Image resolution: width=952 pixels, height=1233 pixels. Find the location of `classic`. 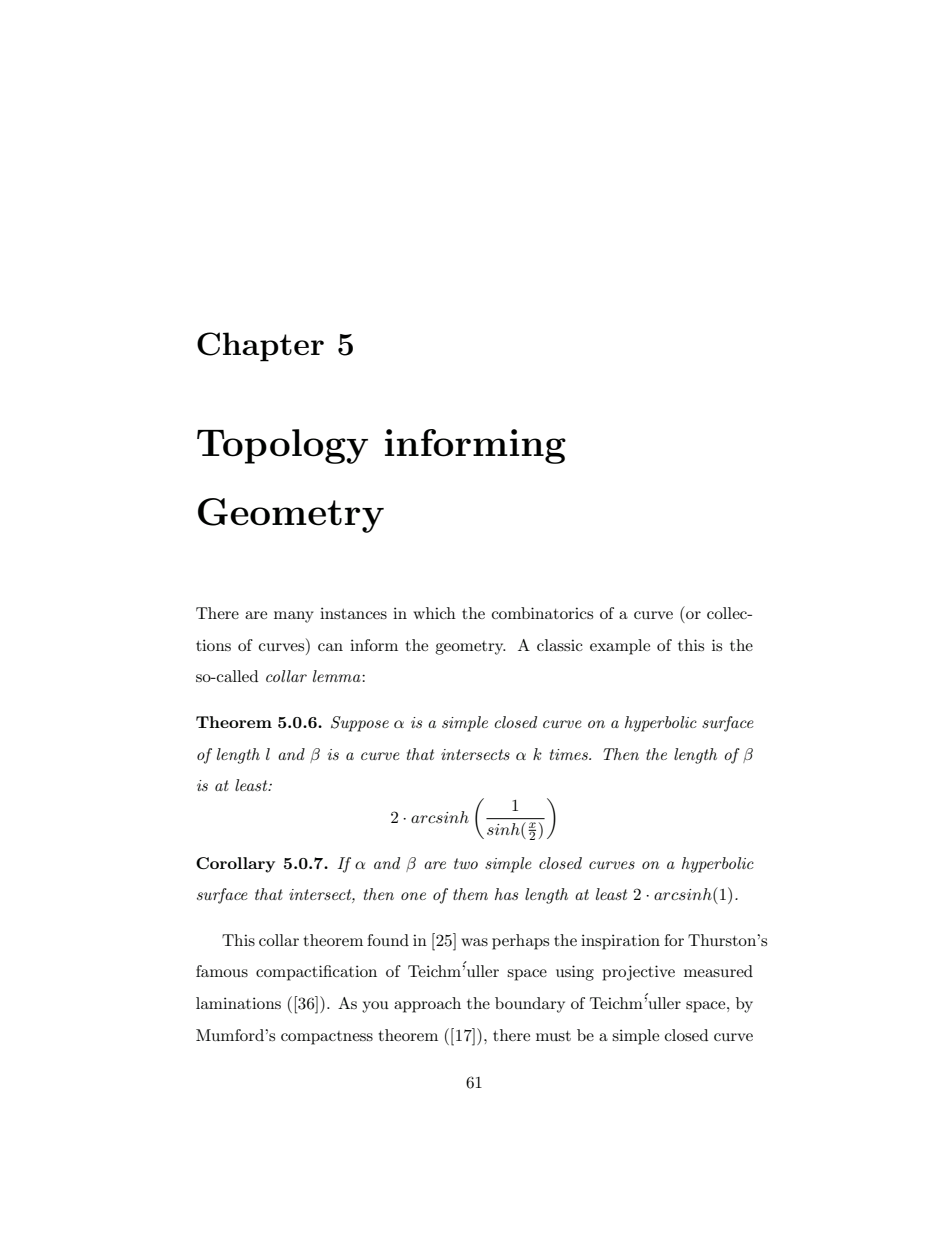

classic is located at coordinates (560, 645).
